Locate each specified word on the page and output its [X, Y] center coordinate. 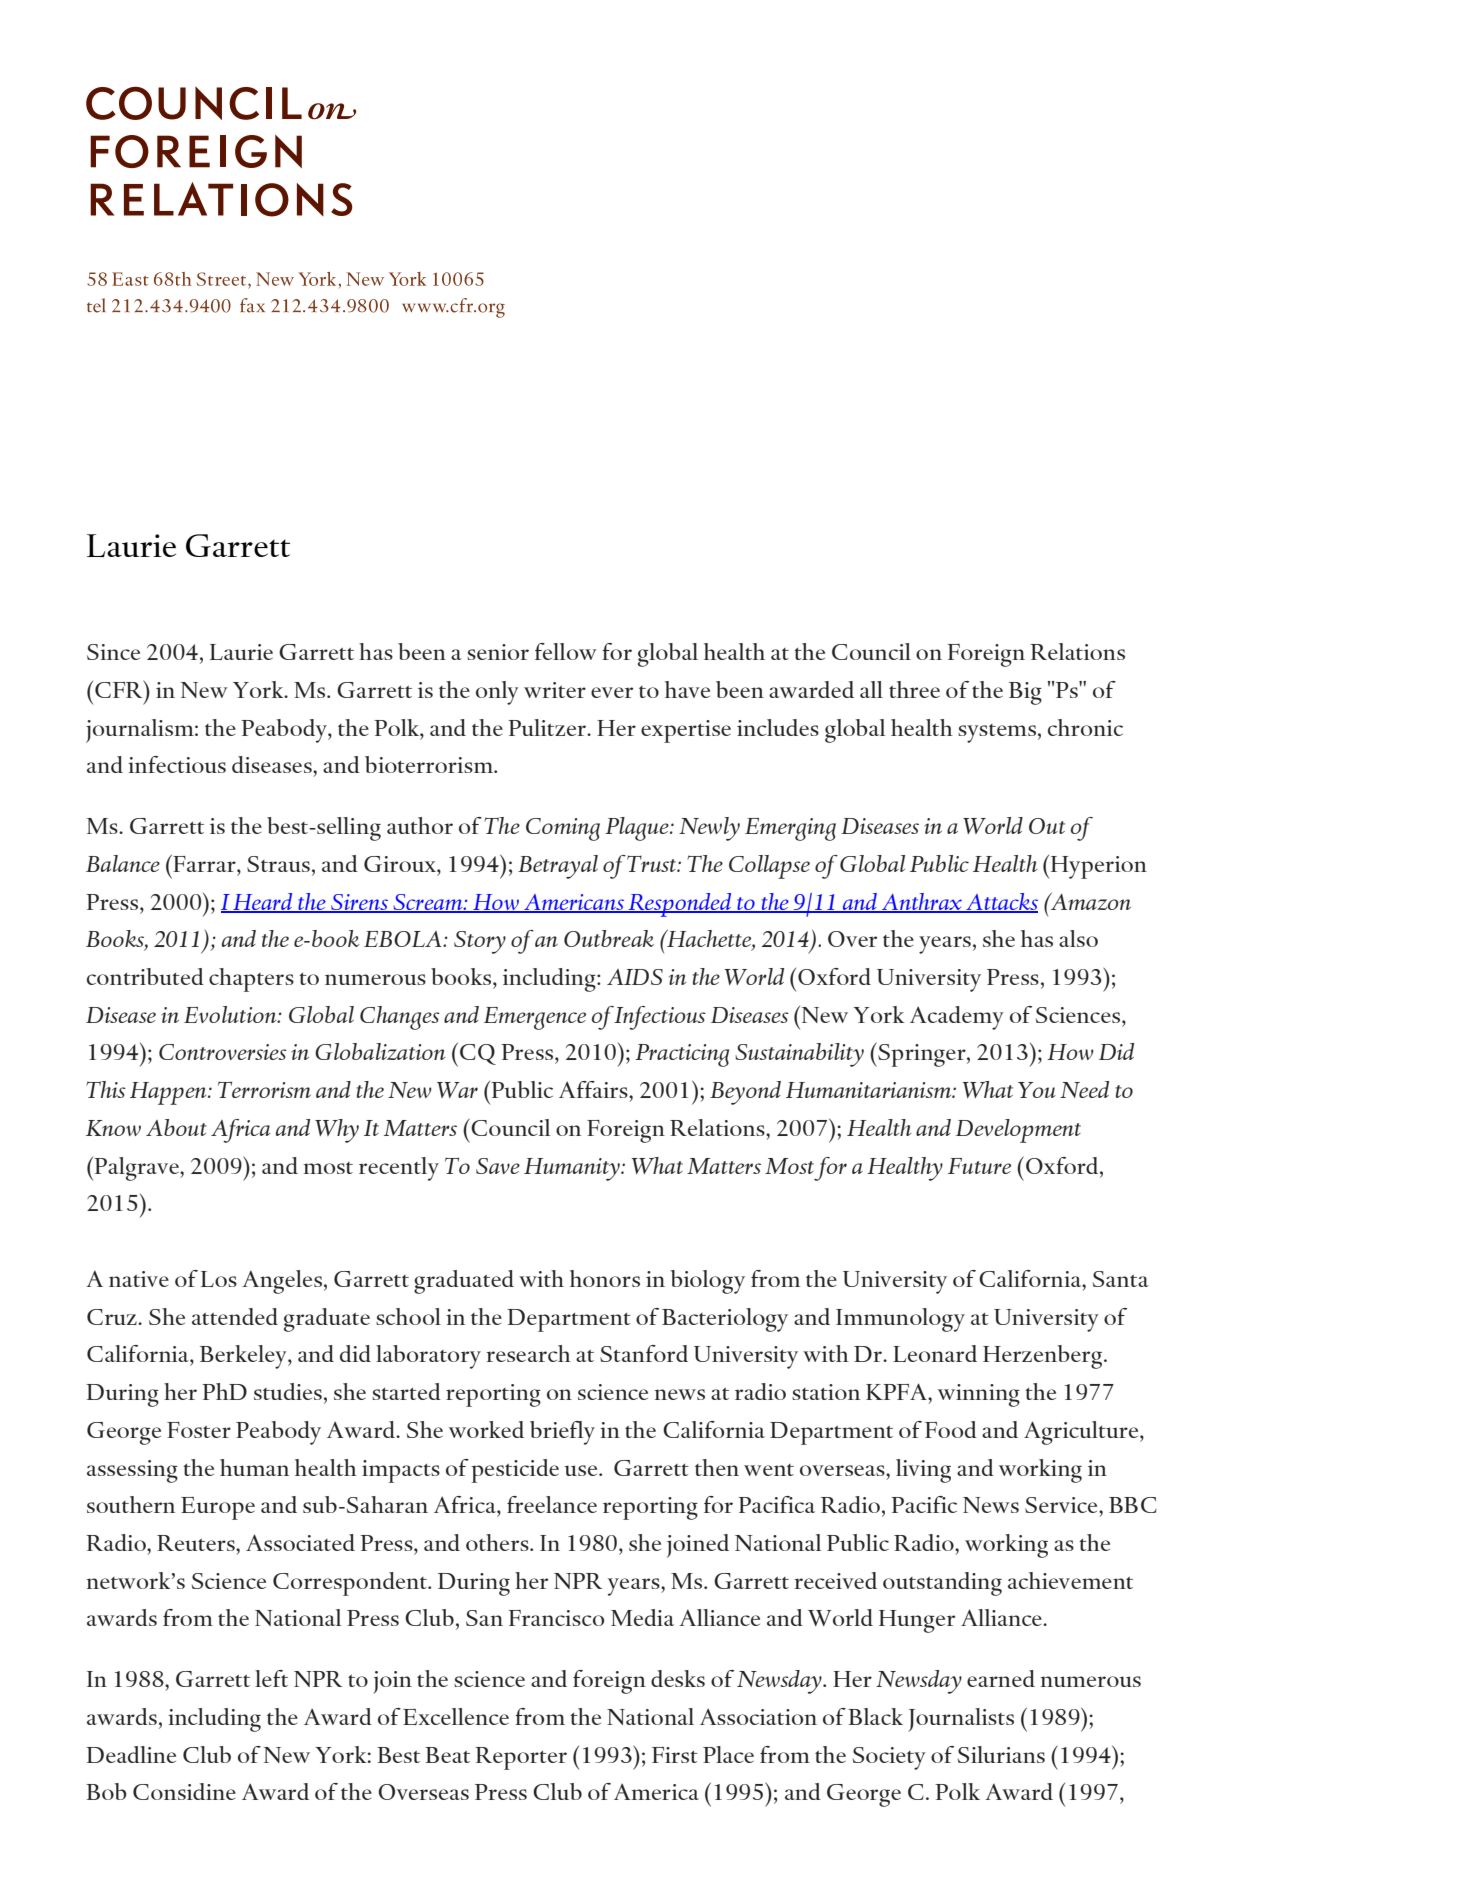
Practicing [682, 1055]
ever [612, 692]
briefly [562, 1433]
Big [1025, 693]
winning [979, 1395]
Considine [184, 1791]
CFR [120, 689]
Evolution [231, 1014]
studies [288, 1391]
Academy [957, 1018]
